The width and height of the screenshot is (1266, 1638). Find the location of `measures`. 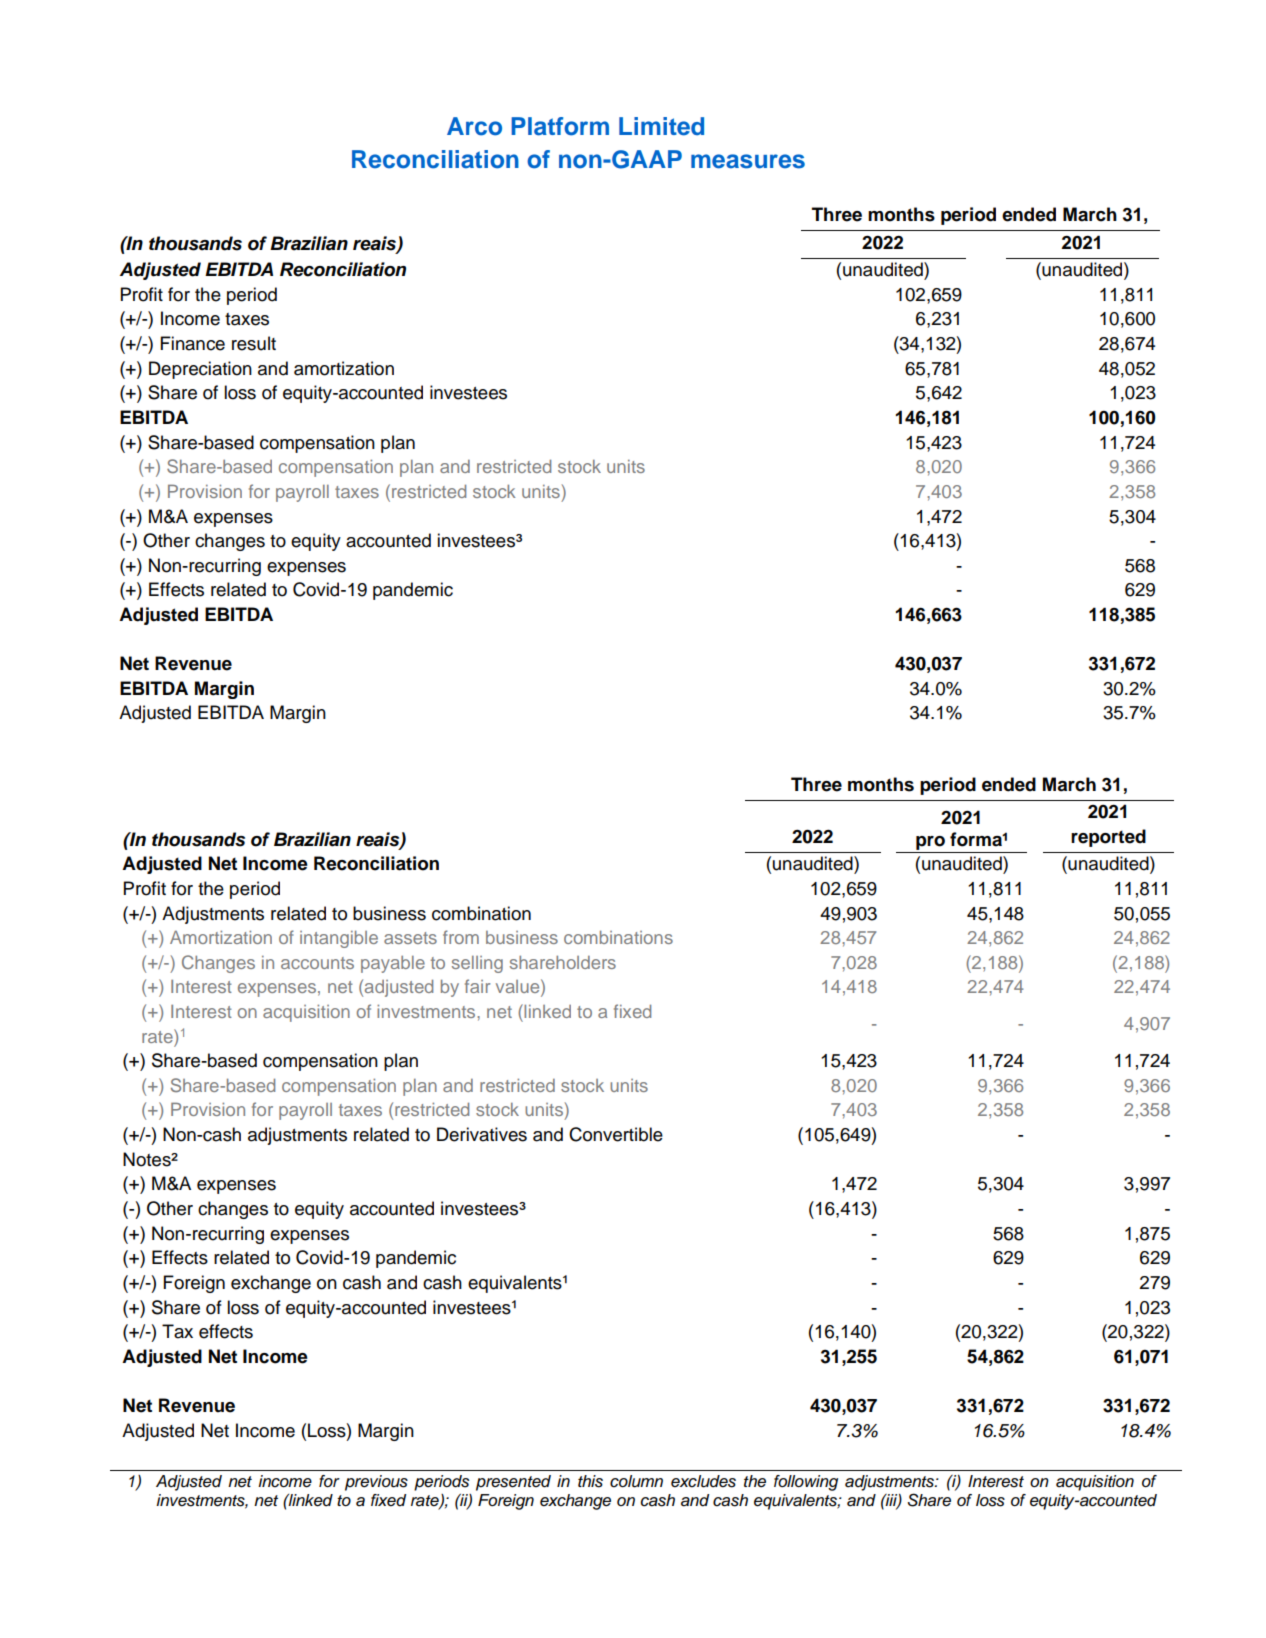

measures is located at coordinates (748, 161).
